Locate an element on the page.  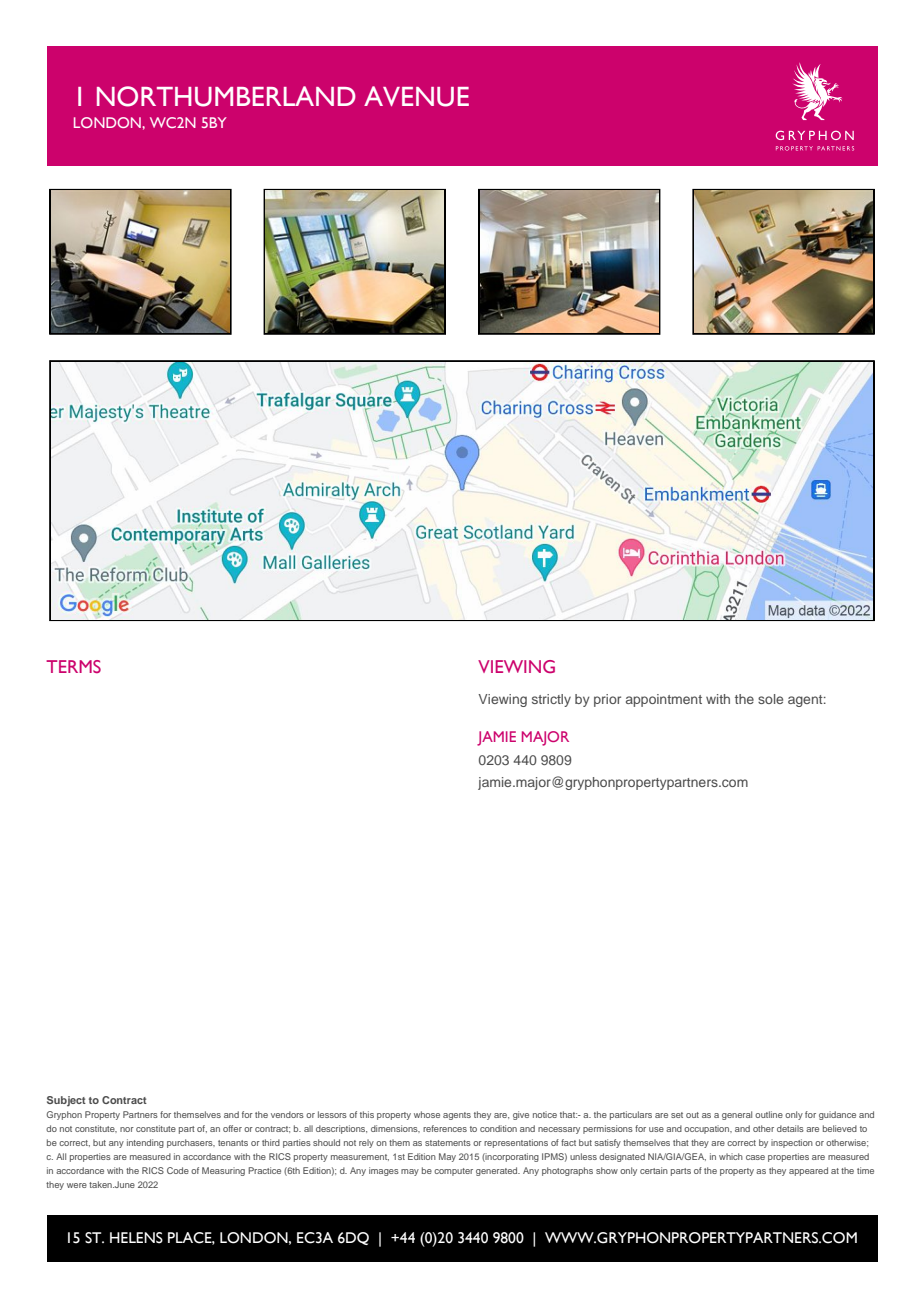
Code is located at coordinates (178, 1170).
